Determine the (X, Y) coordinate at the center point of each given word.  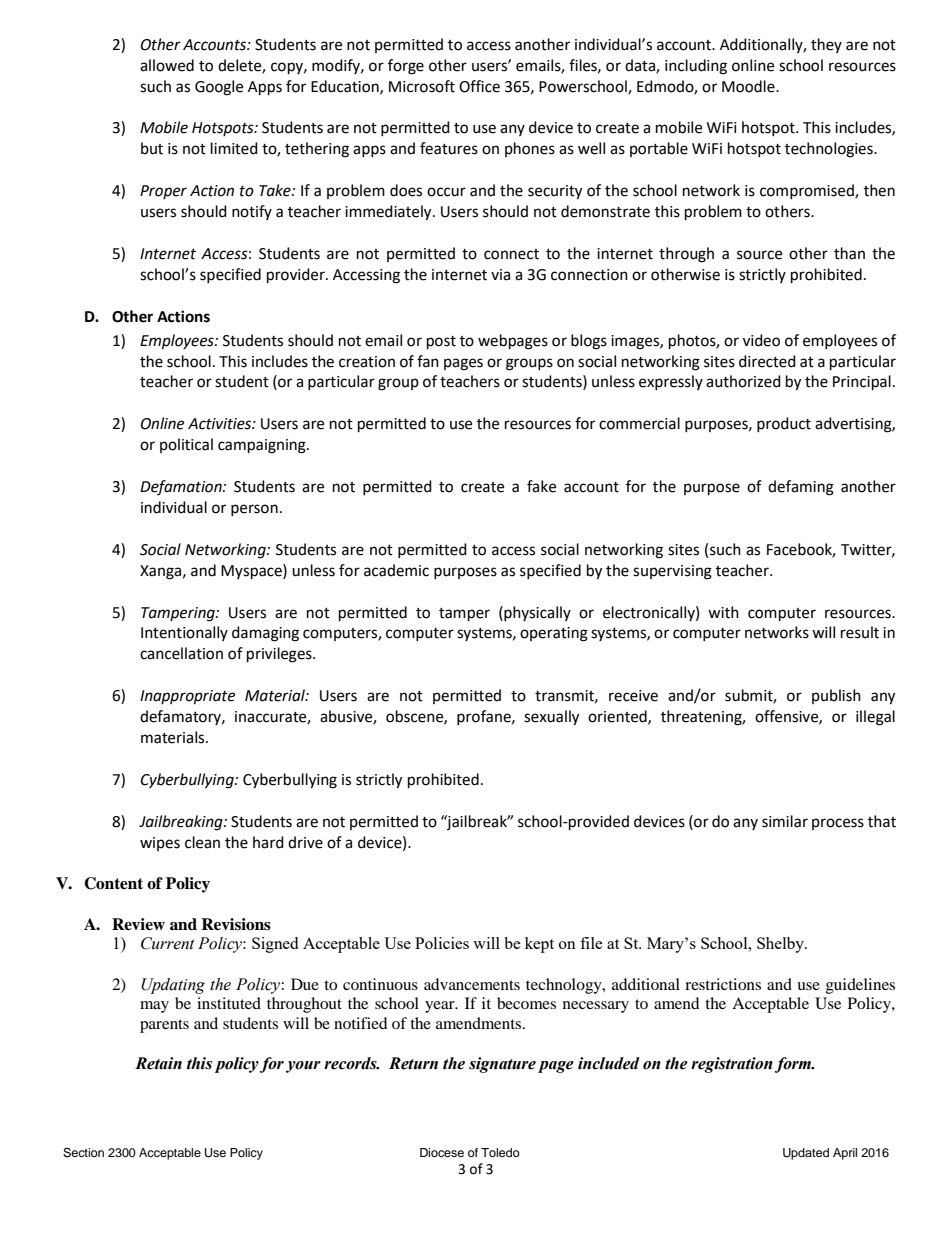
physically (536, 613)
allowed (167, 65)
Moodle (749, 86)
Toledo (500, 1152)
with (723, 612)
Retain (158, 1063)
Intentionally (184, 633)
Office (479, 86)
